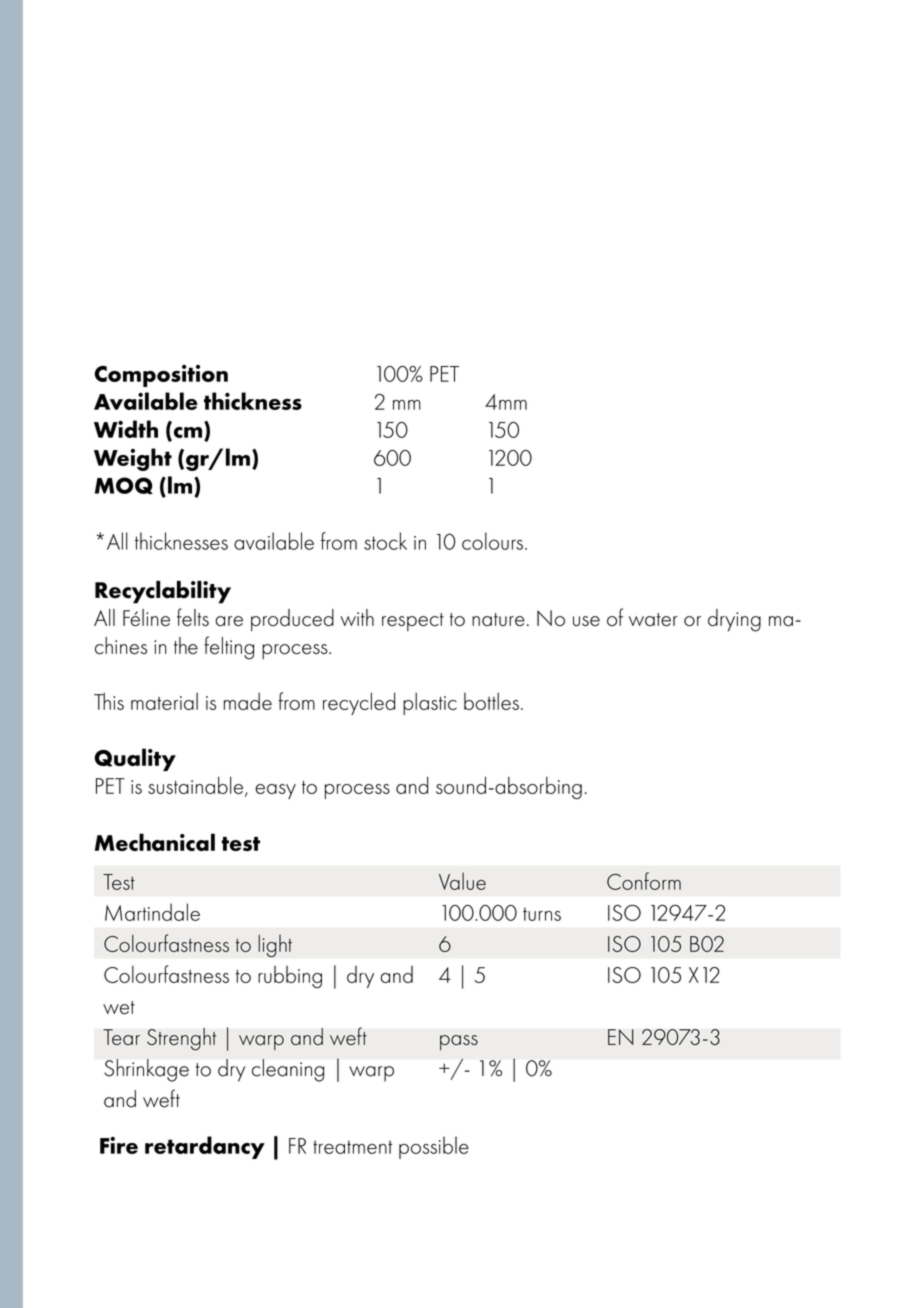 The height and width of the page is (1308, 924). What do you see at coordinates (653, 620) in the page?
I see `water` at bounding box center [653, 620].
